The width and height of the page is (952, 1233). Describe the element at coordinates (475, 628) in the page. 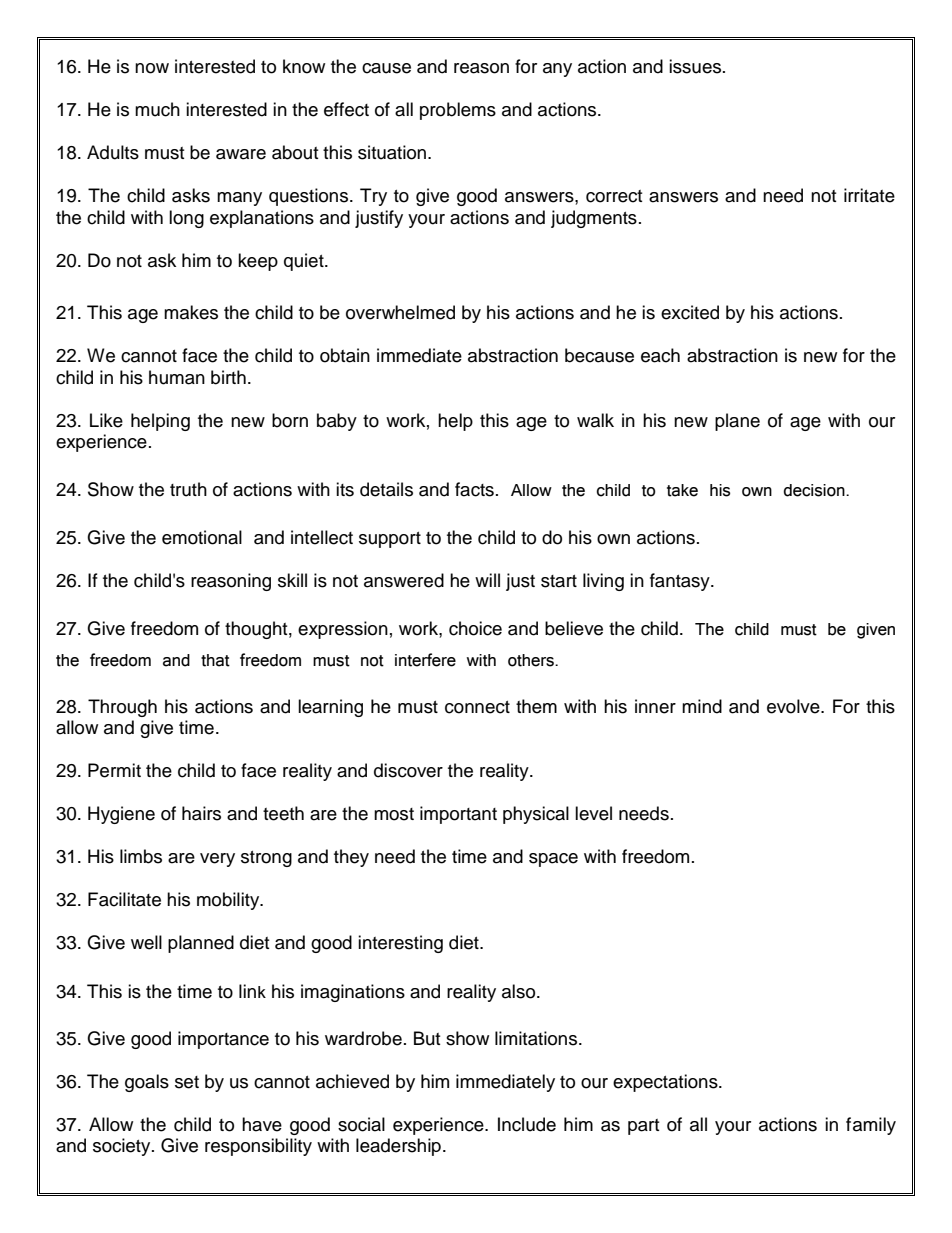

I see `choice` at that location.
